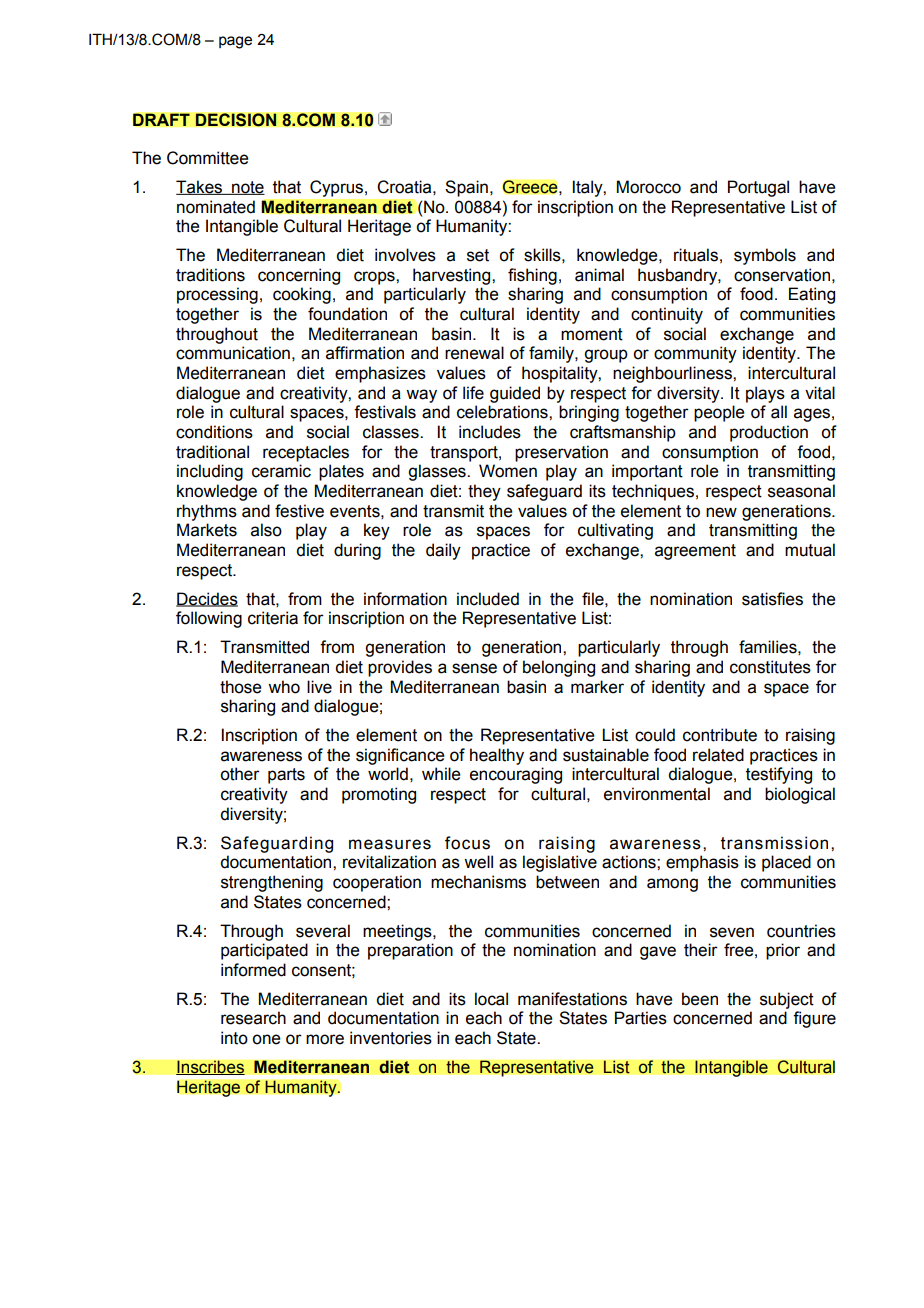  I want to click on research, so click(253, 1018).
